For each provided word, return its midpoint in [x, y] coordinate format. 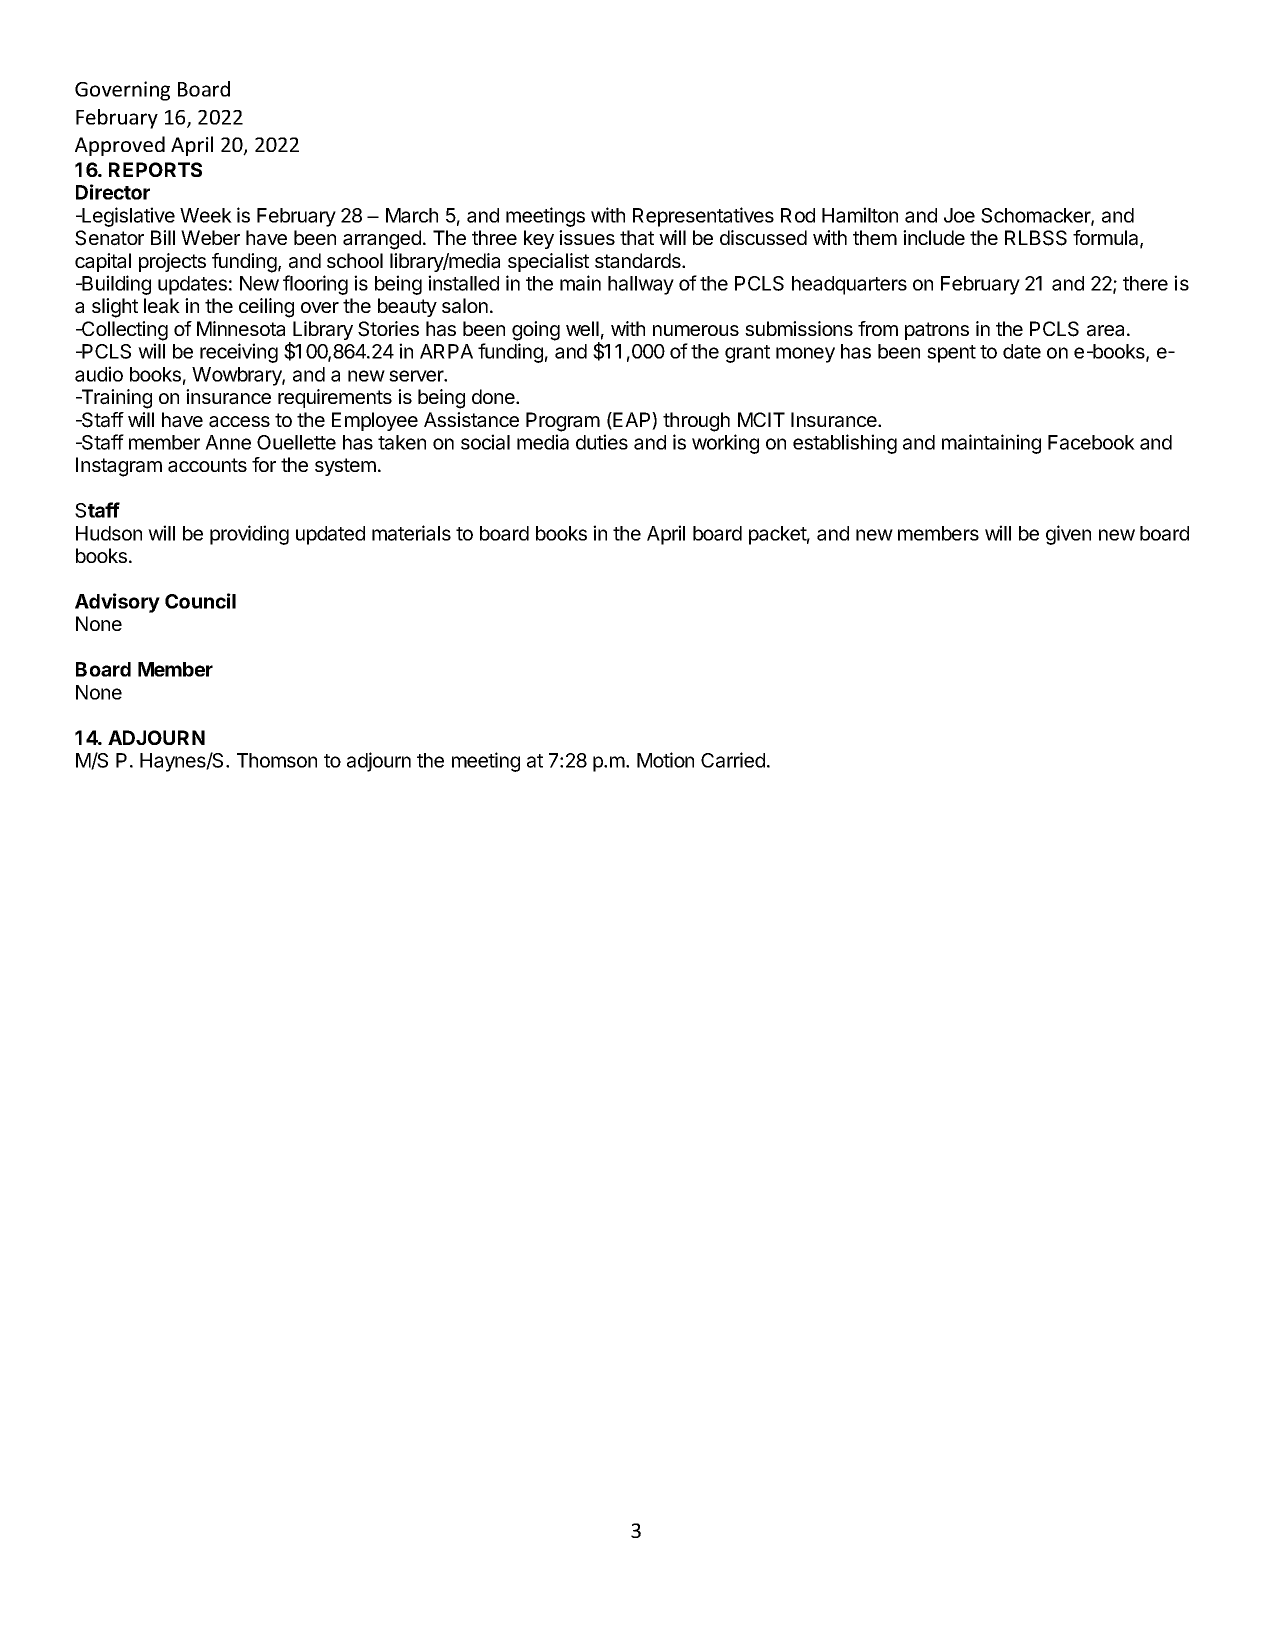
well [582, 328]
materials [411, 533]
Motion [665, 760]
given [1068, 535]
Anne [228, 442]
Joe [959, 215]
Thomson [277, 760]
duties [602, 442]
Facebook [1091, 442]
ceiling [266, 308]
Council [200, 601]
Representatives [703, 217]
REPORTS [155, 169]
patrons [937, 331]
